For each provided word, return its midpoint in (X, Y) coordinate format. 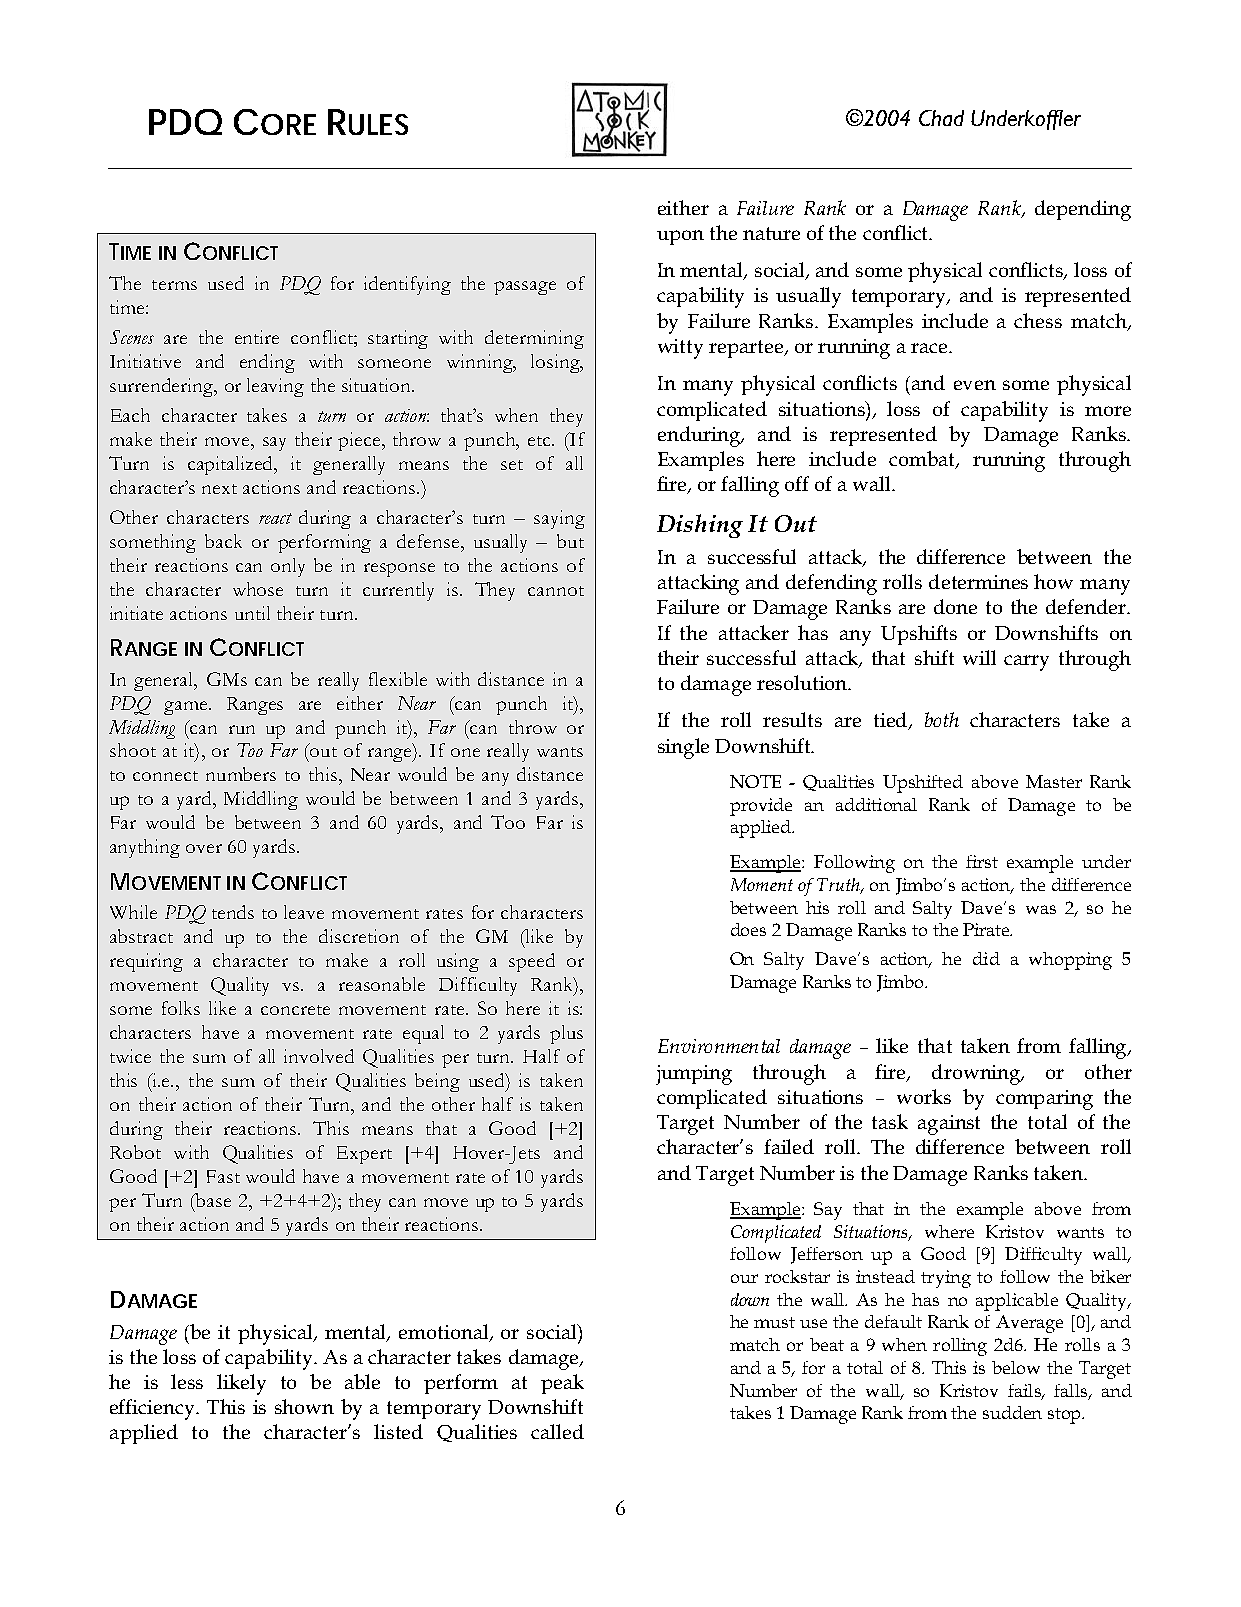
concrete (295, 1010)
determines (978, 581)
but (570, 541)
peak (562, 1384)
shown (304, 1406)
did (986, 958)
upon (680, 237)
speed (532, 962)
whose (258, 589)
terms (174, 285)
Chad (941, 118)
